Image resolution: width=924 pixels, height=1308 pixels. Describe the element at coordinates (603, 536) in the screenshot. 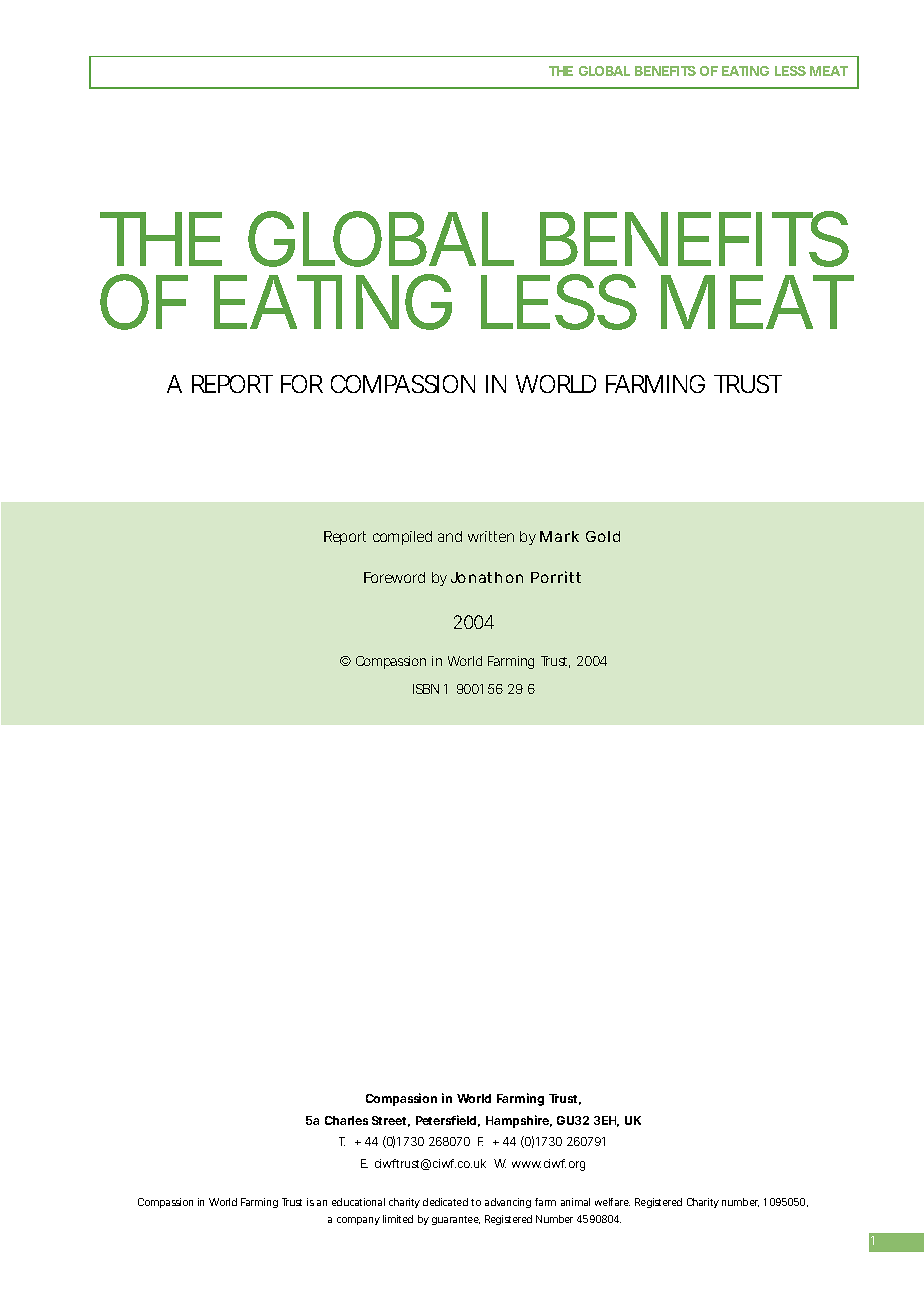

I see `Gold` at that location.
